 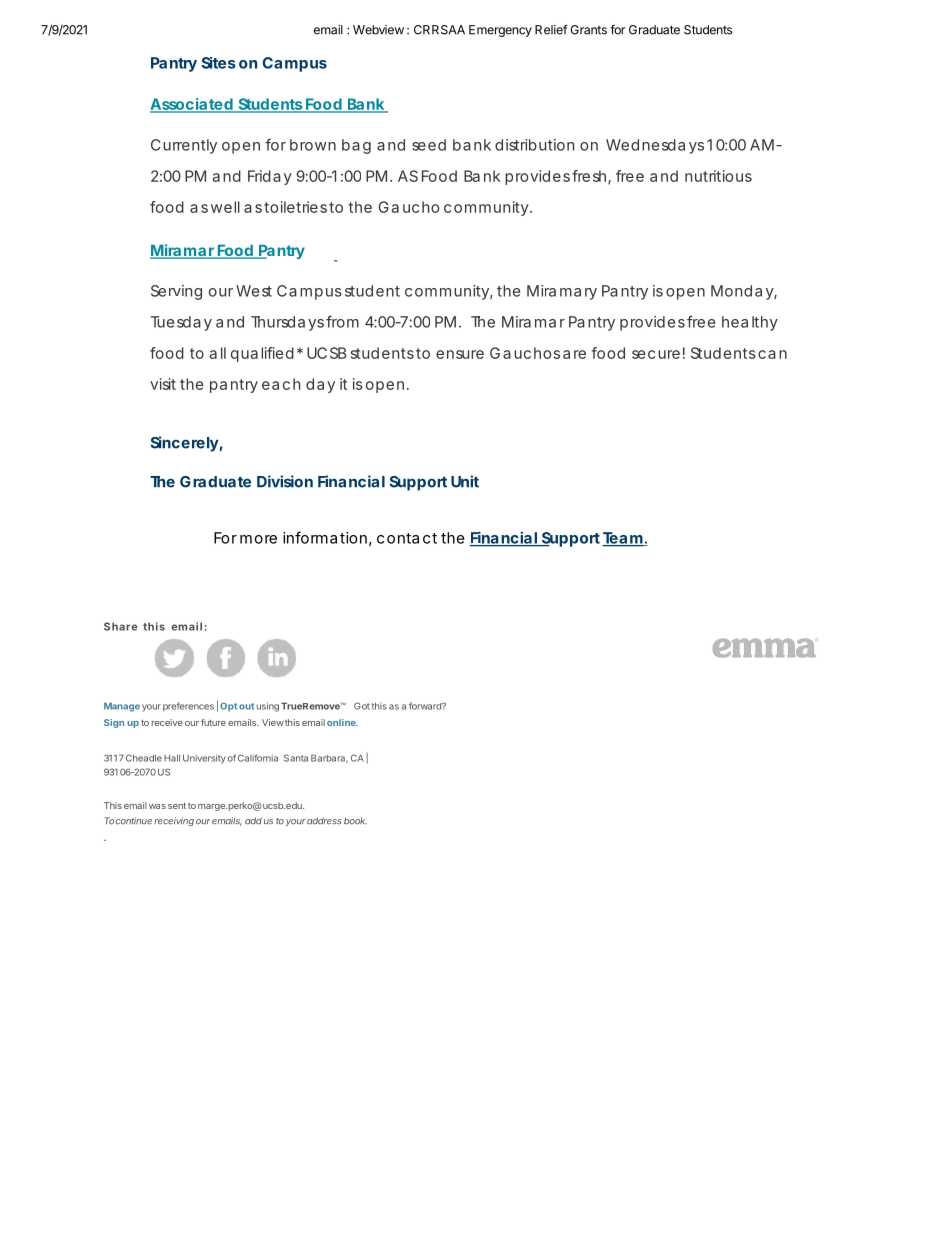 What do you see at coordinates (177, 805) in the document?
I see `sent` at bounding box center [177, 805].
